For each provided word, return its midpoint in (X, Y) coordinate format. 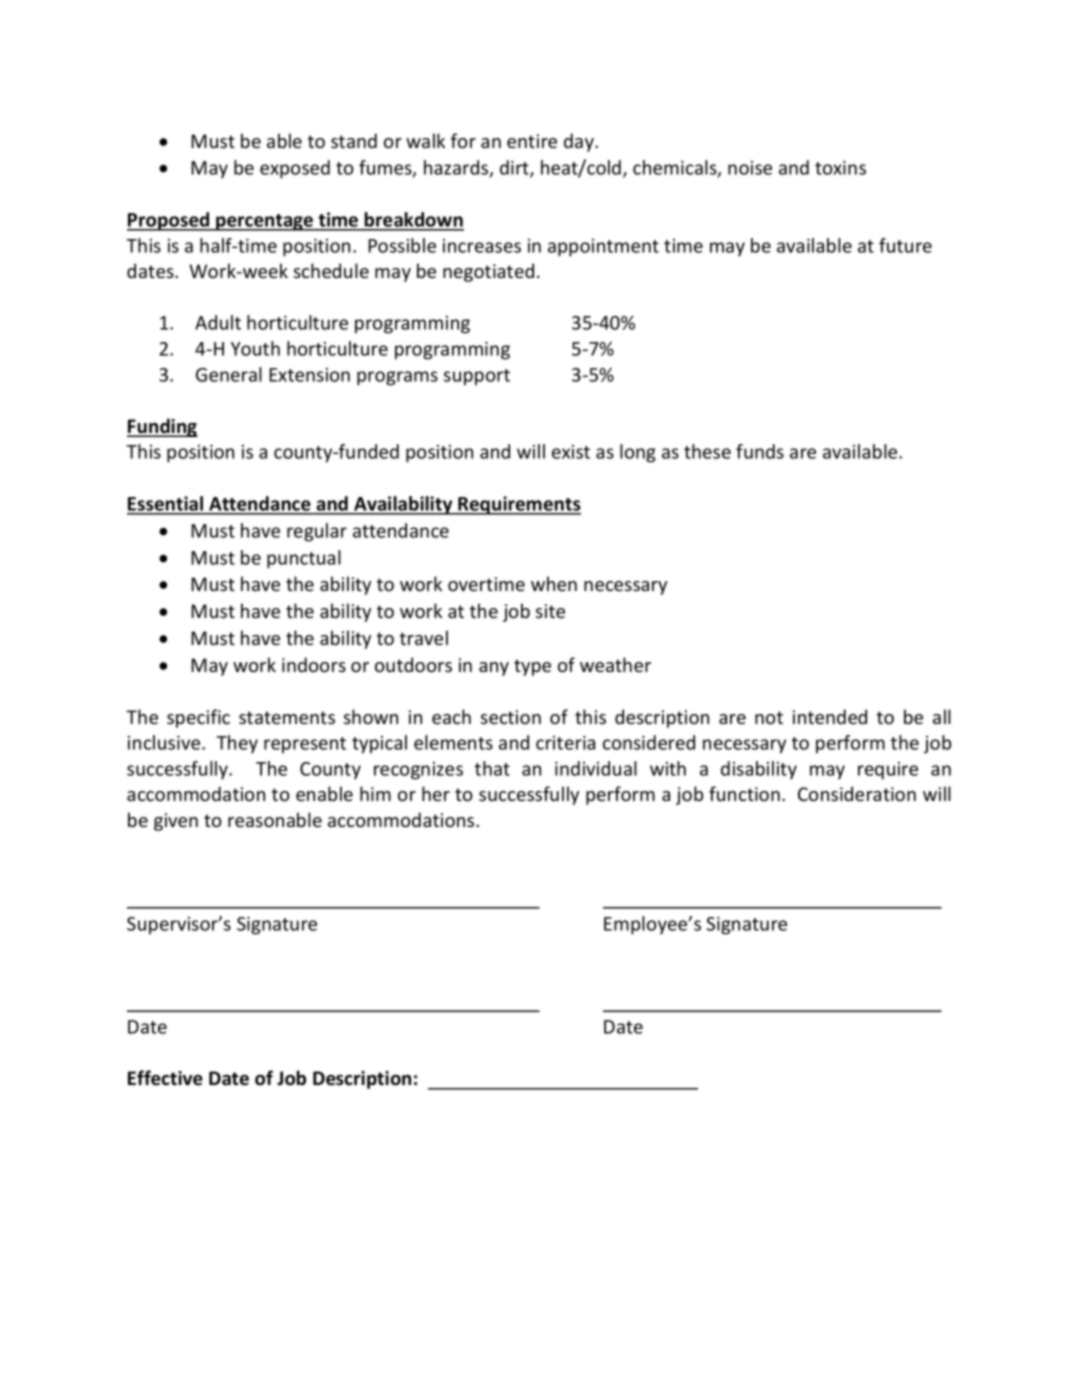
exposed (295, 169)
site (550, 611)
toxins (840, 168)
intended (830, 716)
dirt (515, 169)
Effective (165, 1078)
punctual (304, 559)
